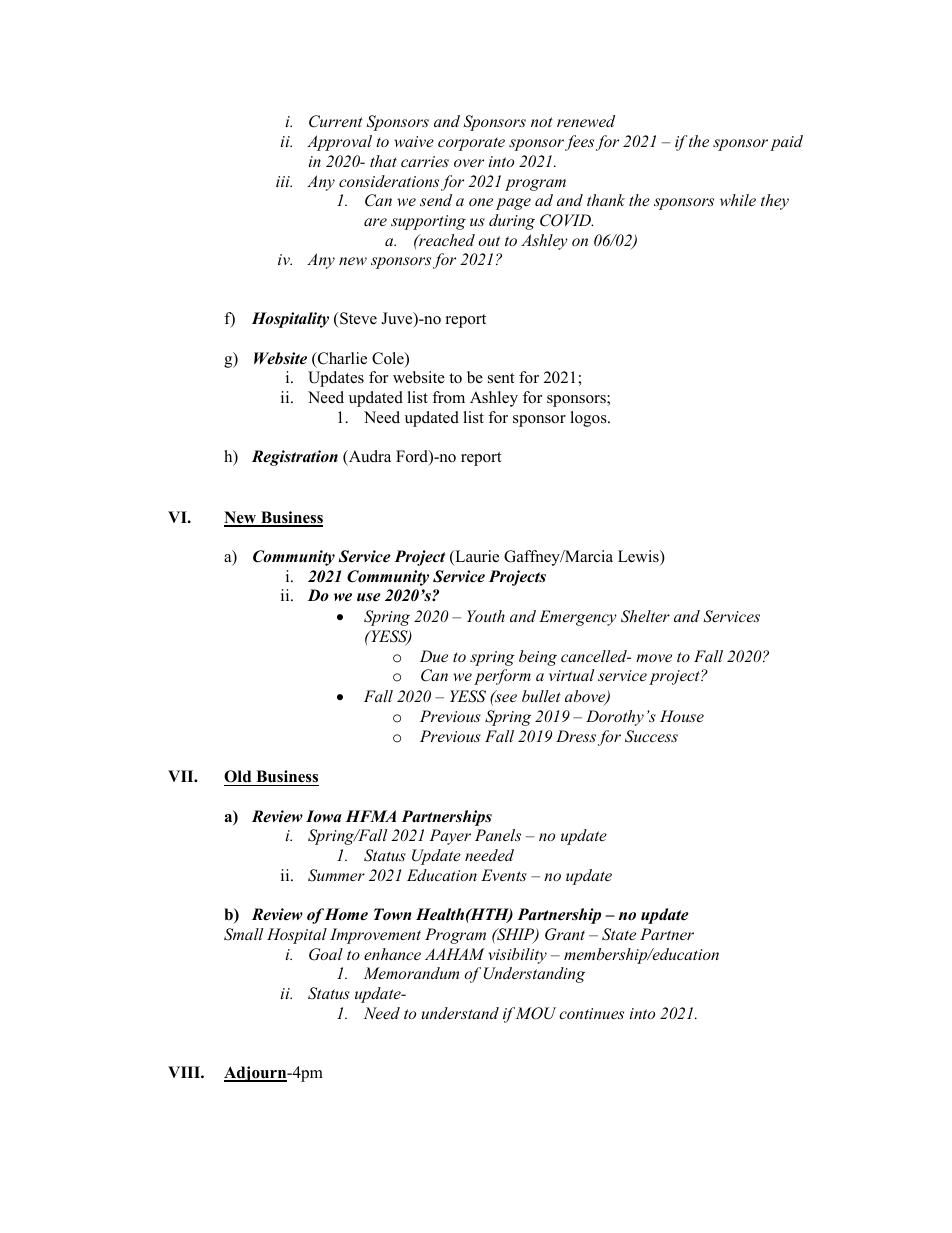 The image size is (952, 1233). Describe the element at coordinates (501, 378) in the page. I see `sent` at that location.
